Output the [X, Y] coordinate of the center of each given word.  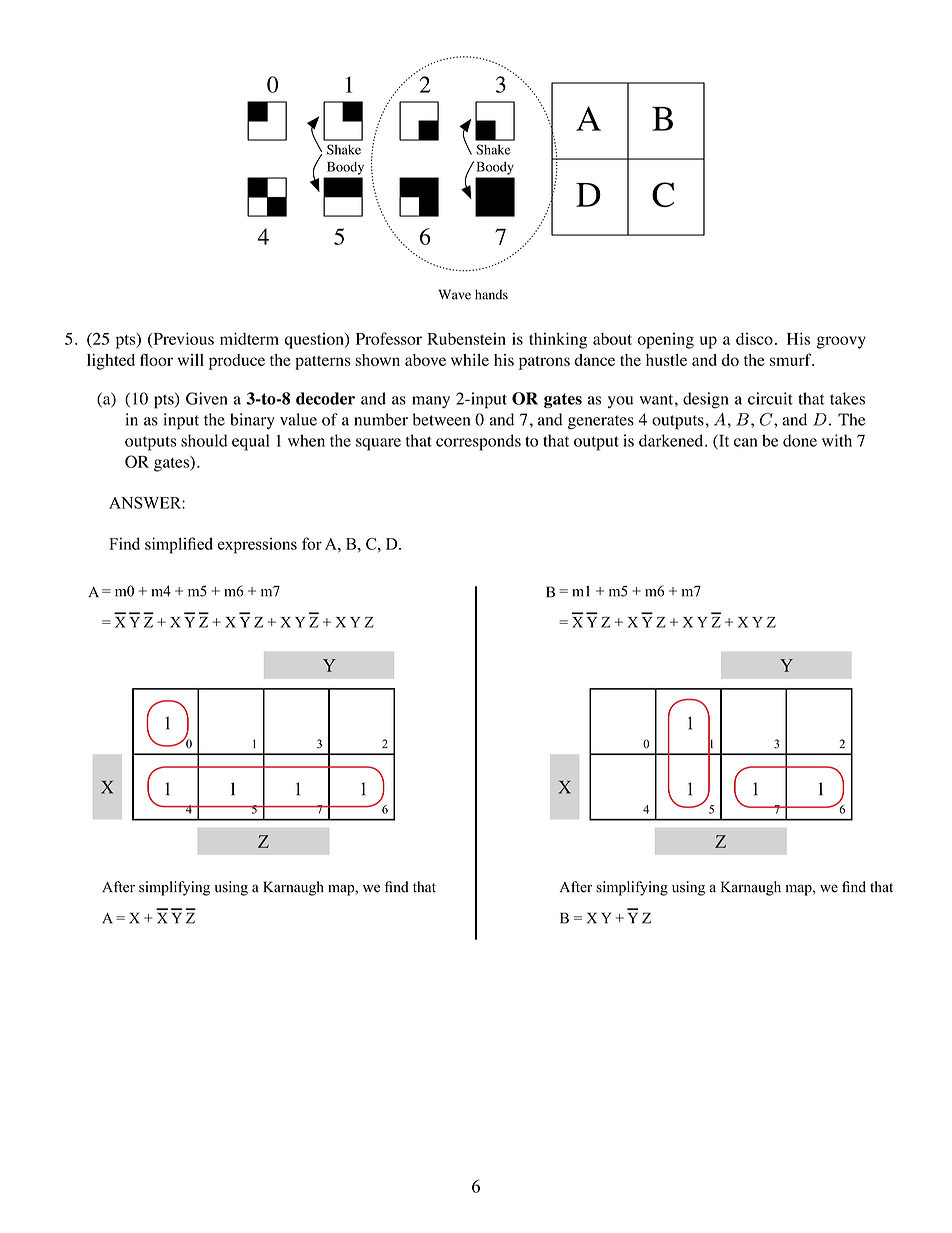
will [191, 360]
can [745, 442]
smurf [792, 359]
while [470, 360]
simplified [179, 545]
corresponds [478, 442]
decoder [325, 398]
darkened [672, 440]
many [431, 402]
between [441, 419]
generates [601, 422]
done [800, 440]
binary [252, 421]
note [306, 767]
